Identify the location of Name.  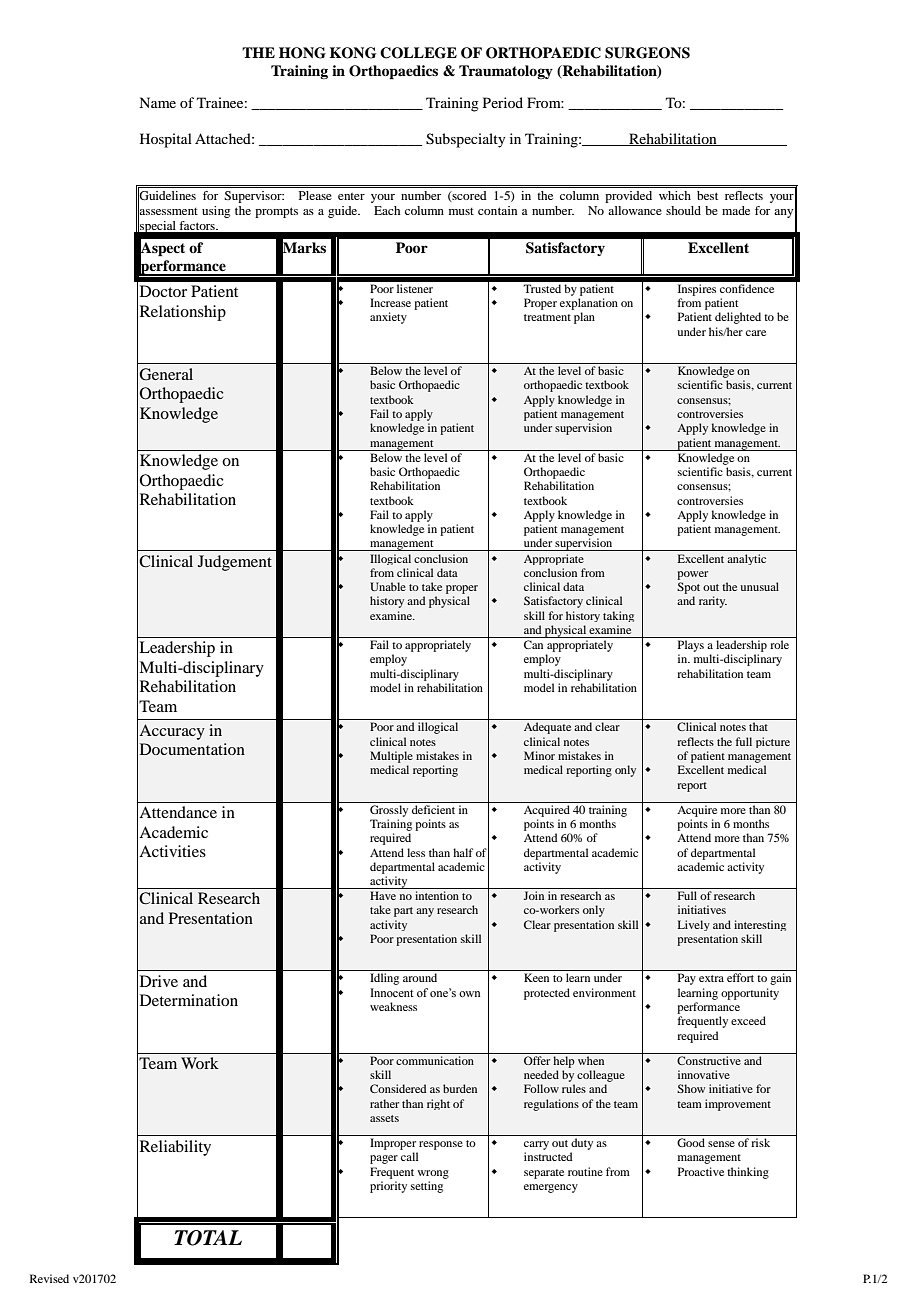
(157, 102).
